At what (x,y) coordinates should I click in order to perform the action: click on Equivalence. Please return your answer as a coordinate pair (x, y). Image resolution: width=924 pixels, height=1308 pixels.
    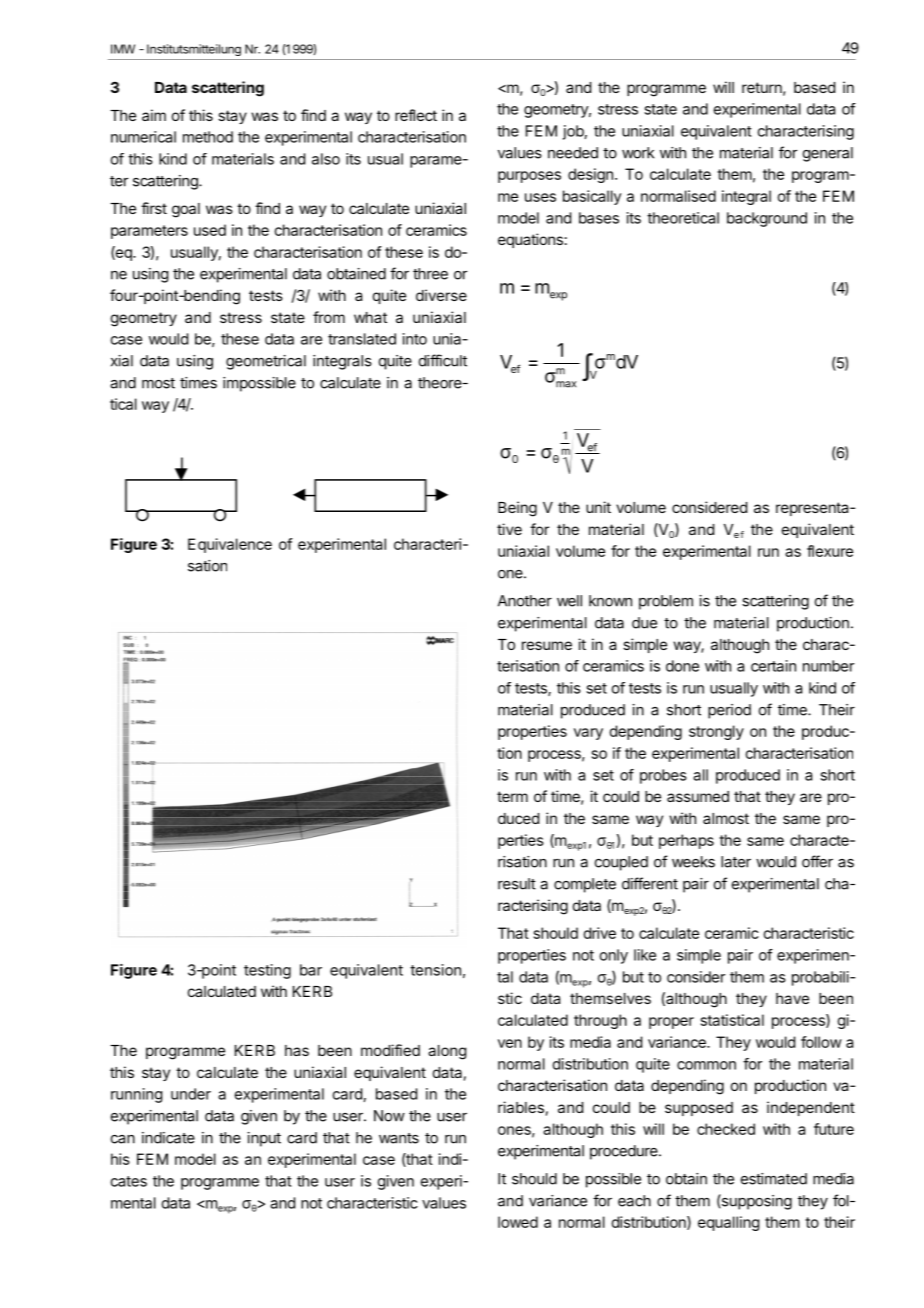
    Looking at the image, I should click on (230, 545).
